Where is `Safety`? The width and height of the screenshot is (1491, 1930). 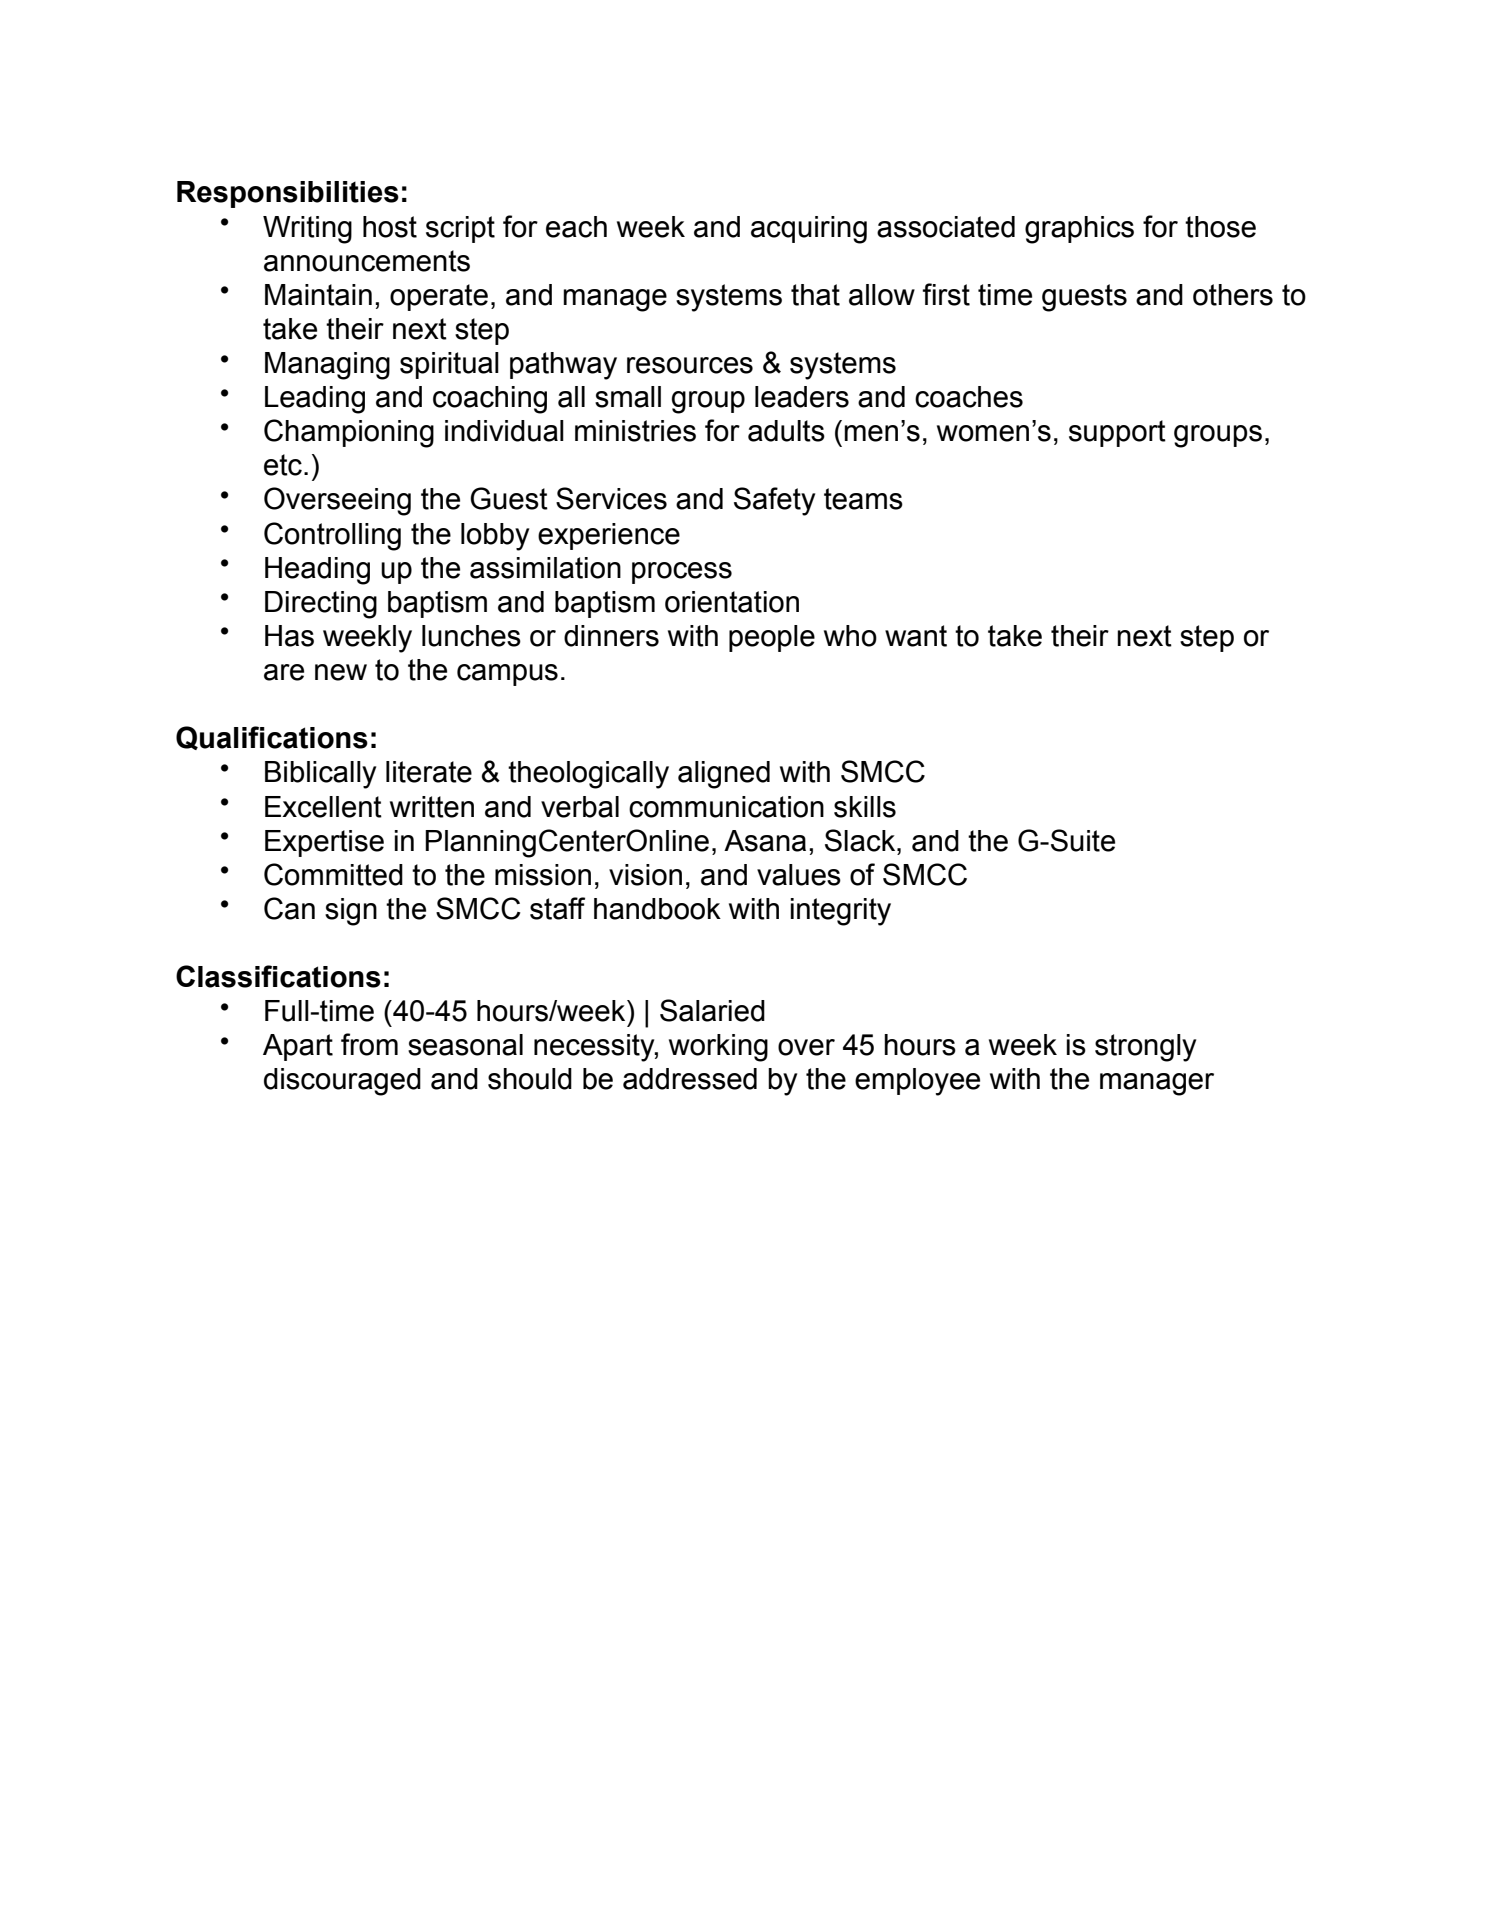 Safety is located at coordinates (774, 501).
